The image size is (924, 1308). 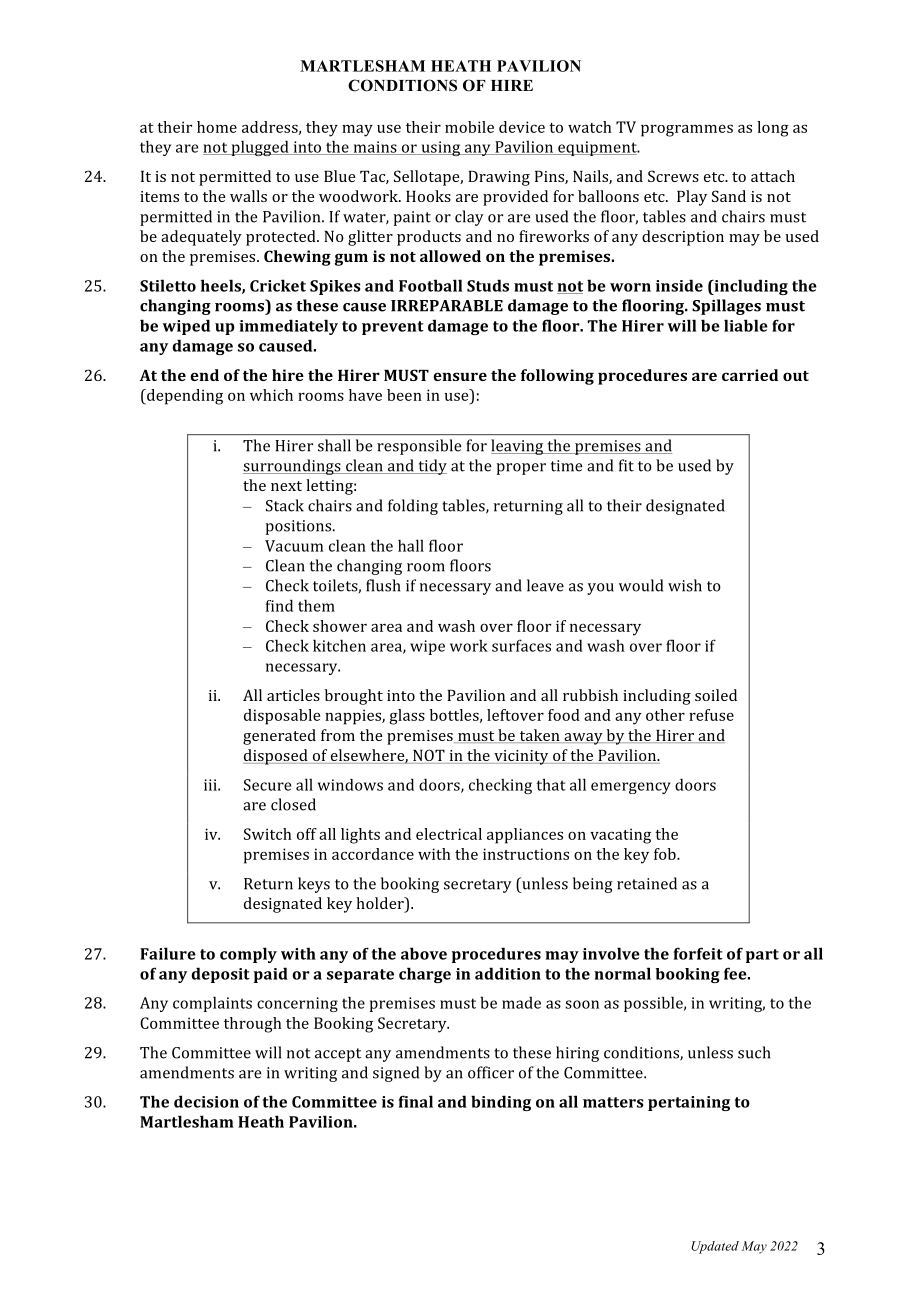 I want to click on comply, so click(x=248, y=955).
